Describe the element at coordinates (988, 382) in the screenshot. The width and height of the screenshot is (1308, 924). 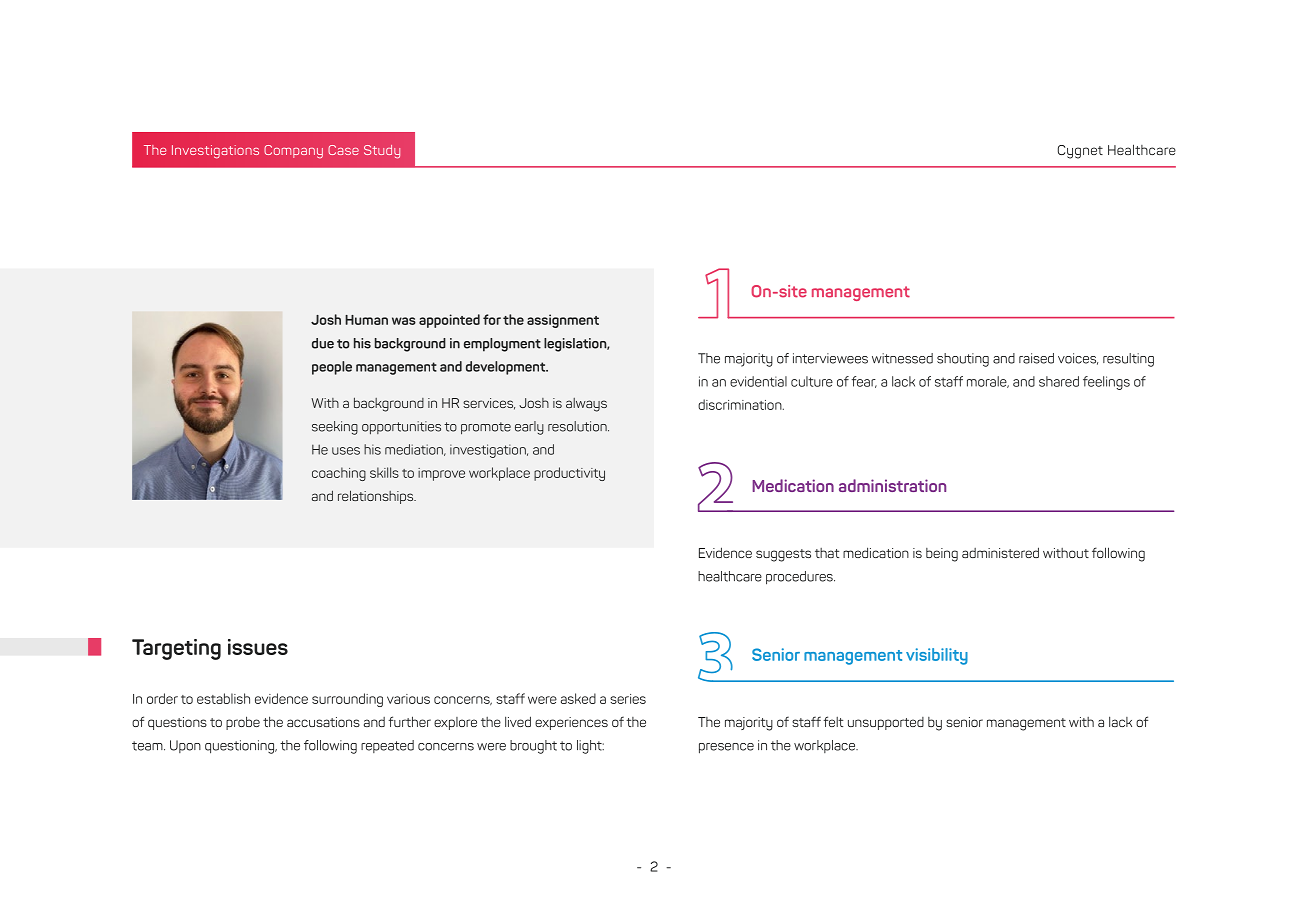
I see `morale` at that location.
